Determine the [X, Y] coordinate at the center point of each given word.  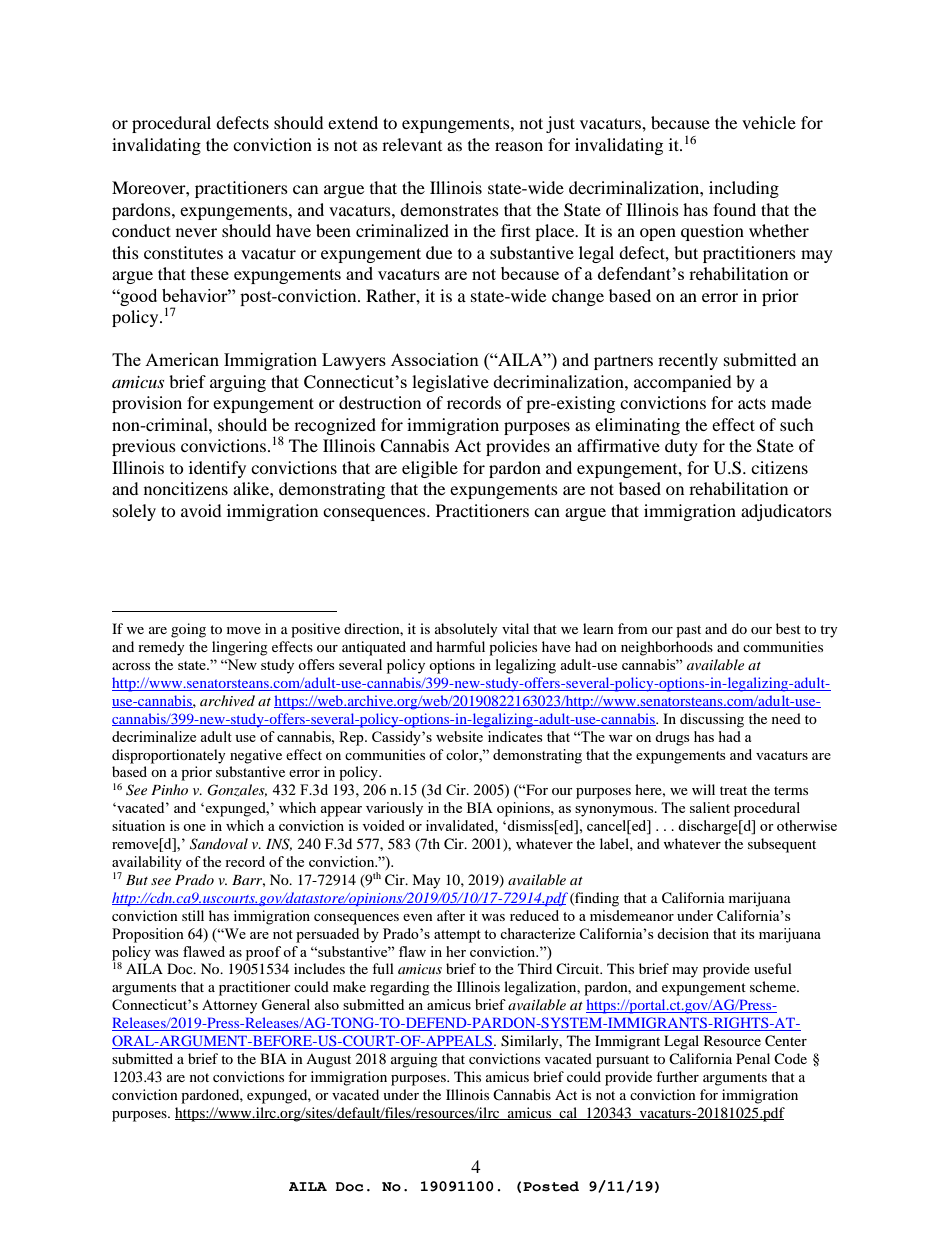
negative [256, 756]
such [797, 424]
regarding [400, 988]
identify [217, 469]
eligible [430, 469]
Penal [753, 1058]
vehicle [769, 122]
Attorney [229, 1007]
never [196, 232]
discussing [712, 720]
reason [519, 146]
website [459, 736]
